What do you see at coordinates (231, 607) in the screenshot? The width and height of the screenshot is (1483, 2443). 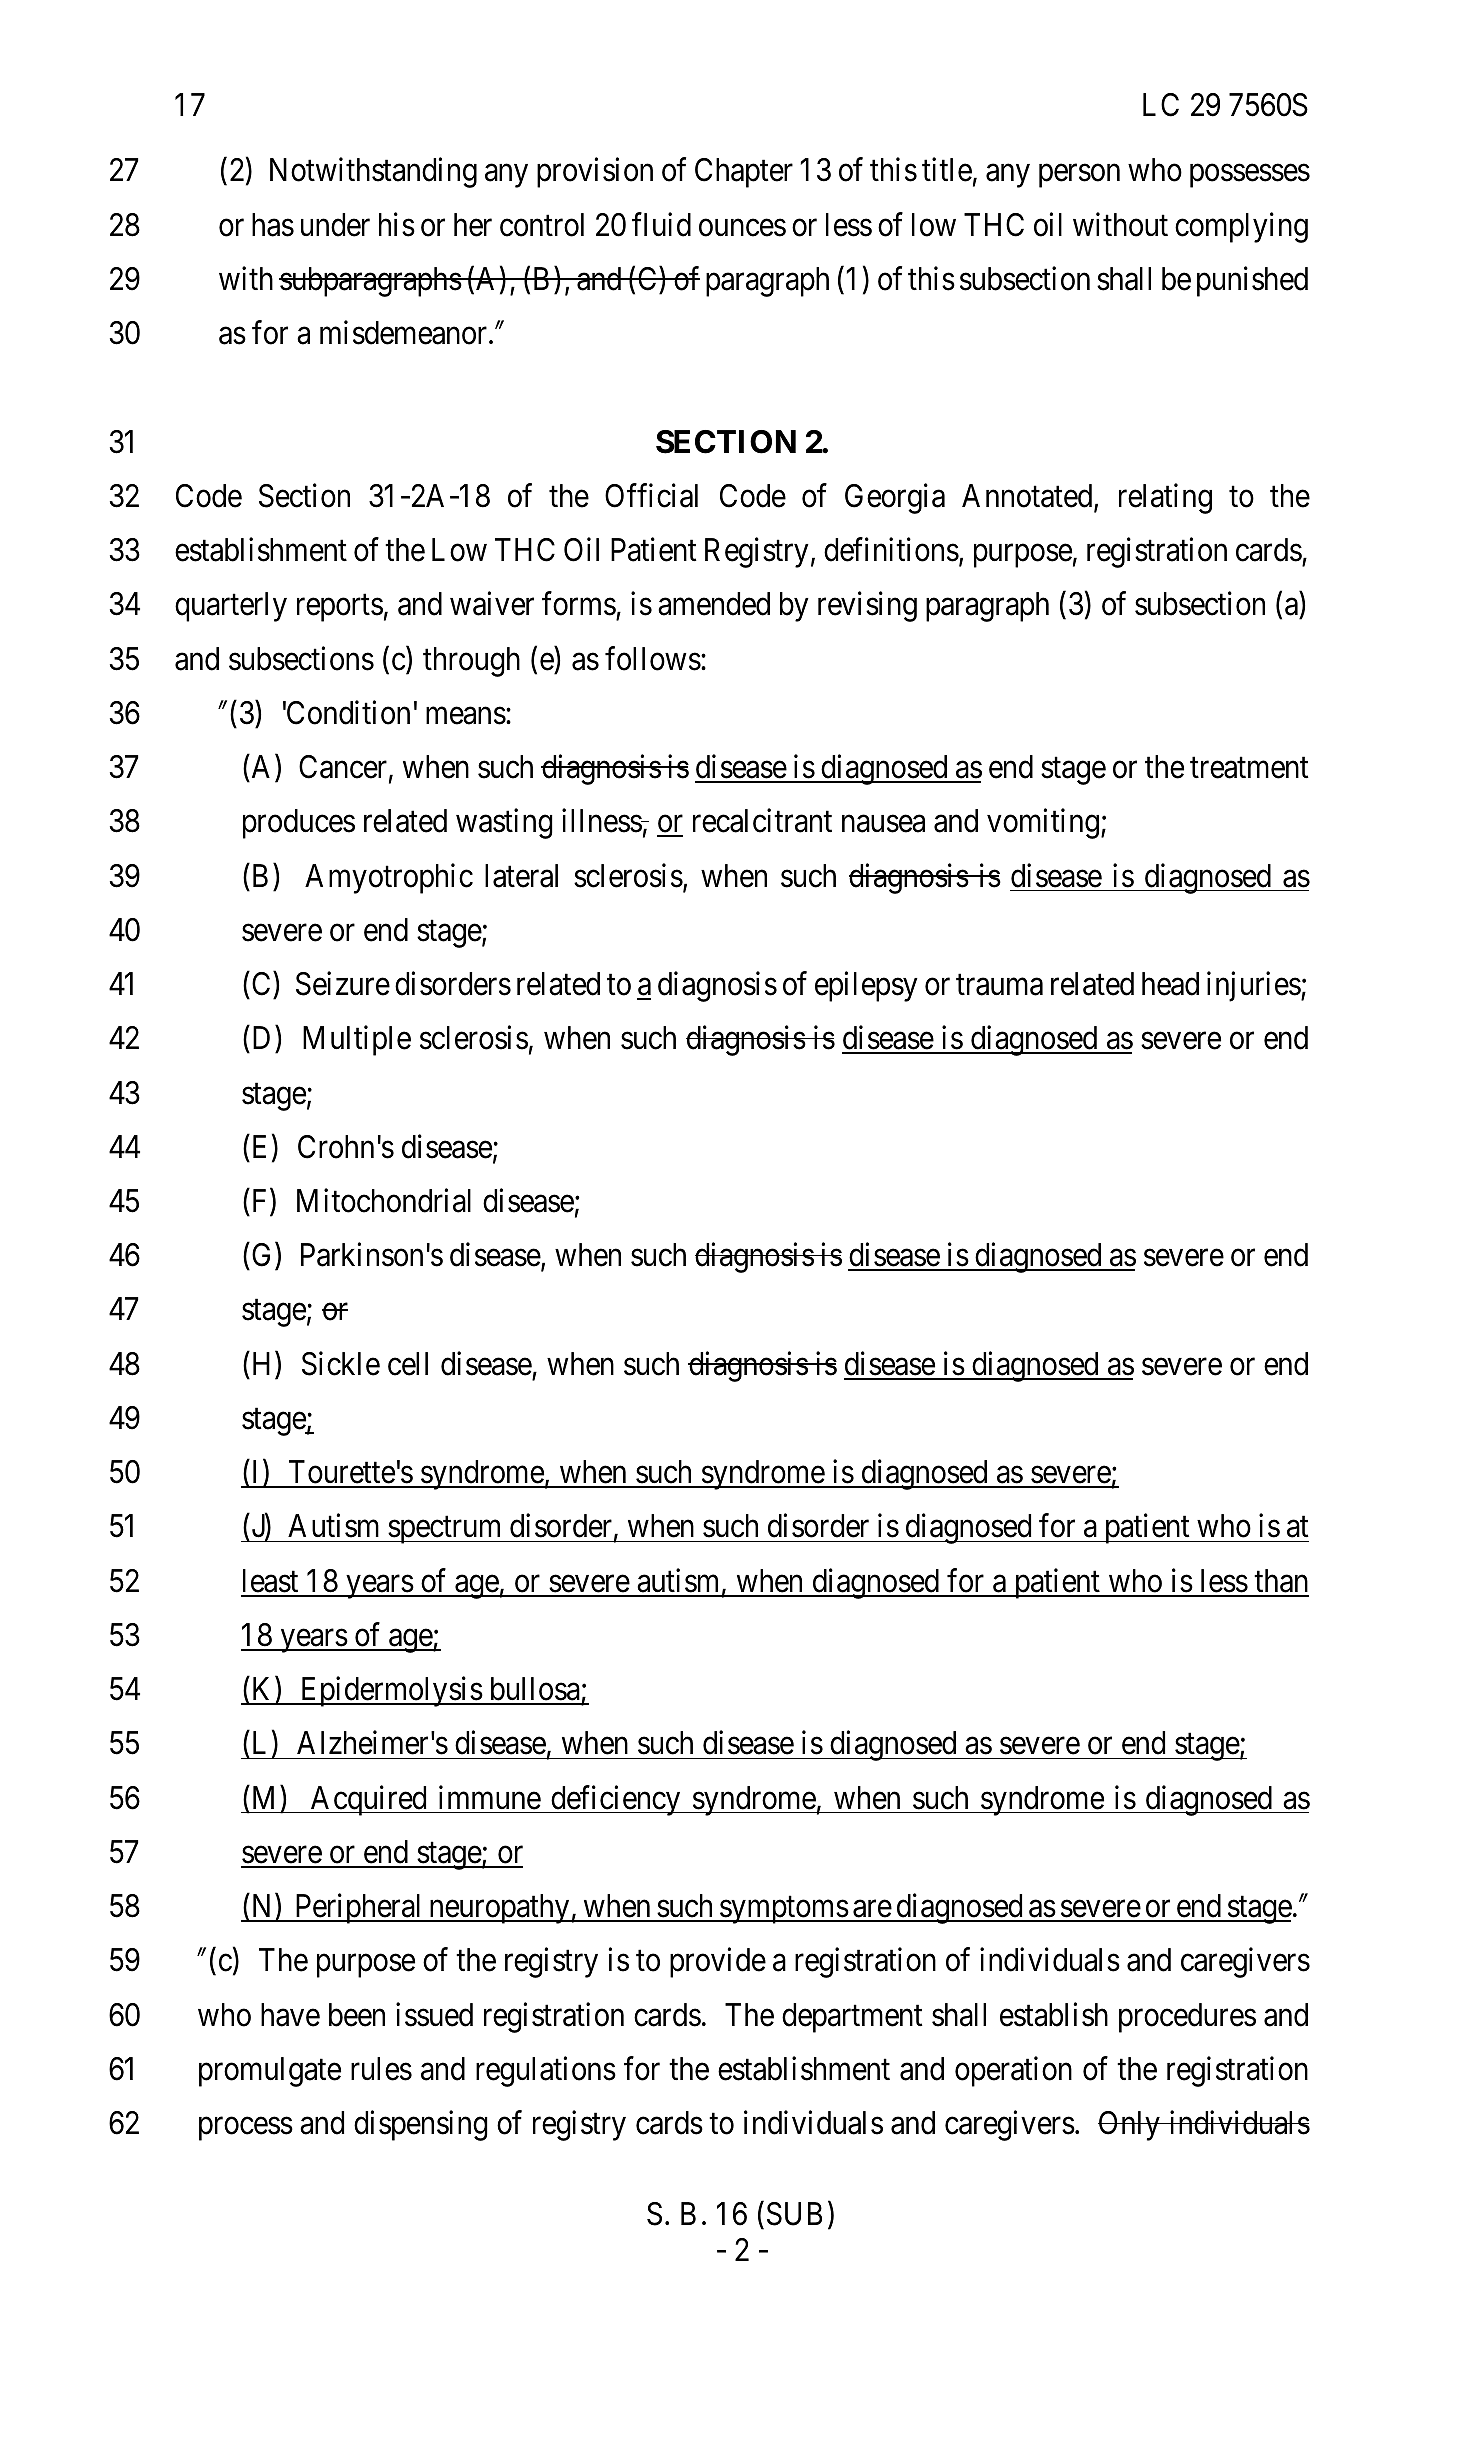 I see `quarterly` at bounding box center [231, 607].
